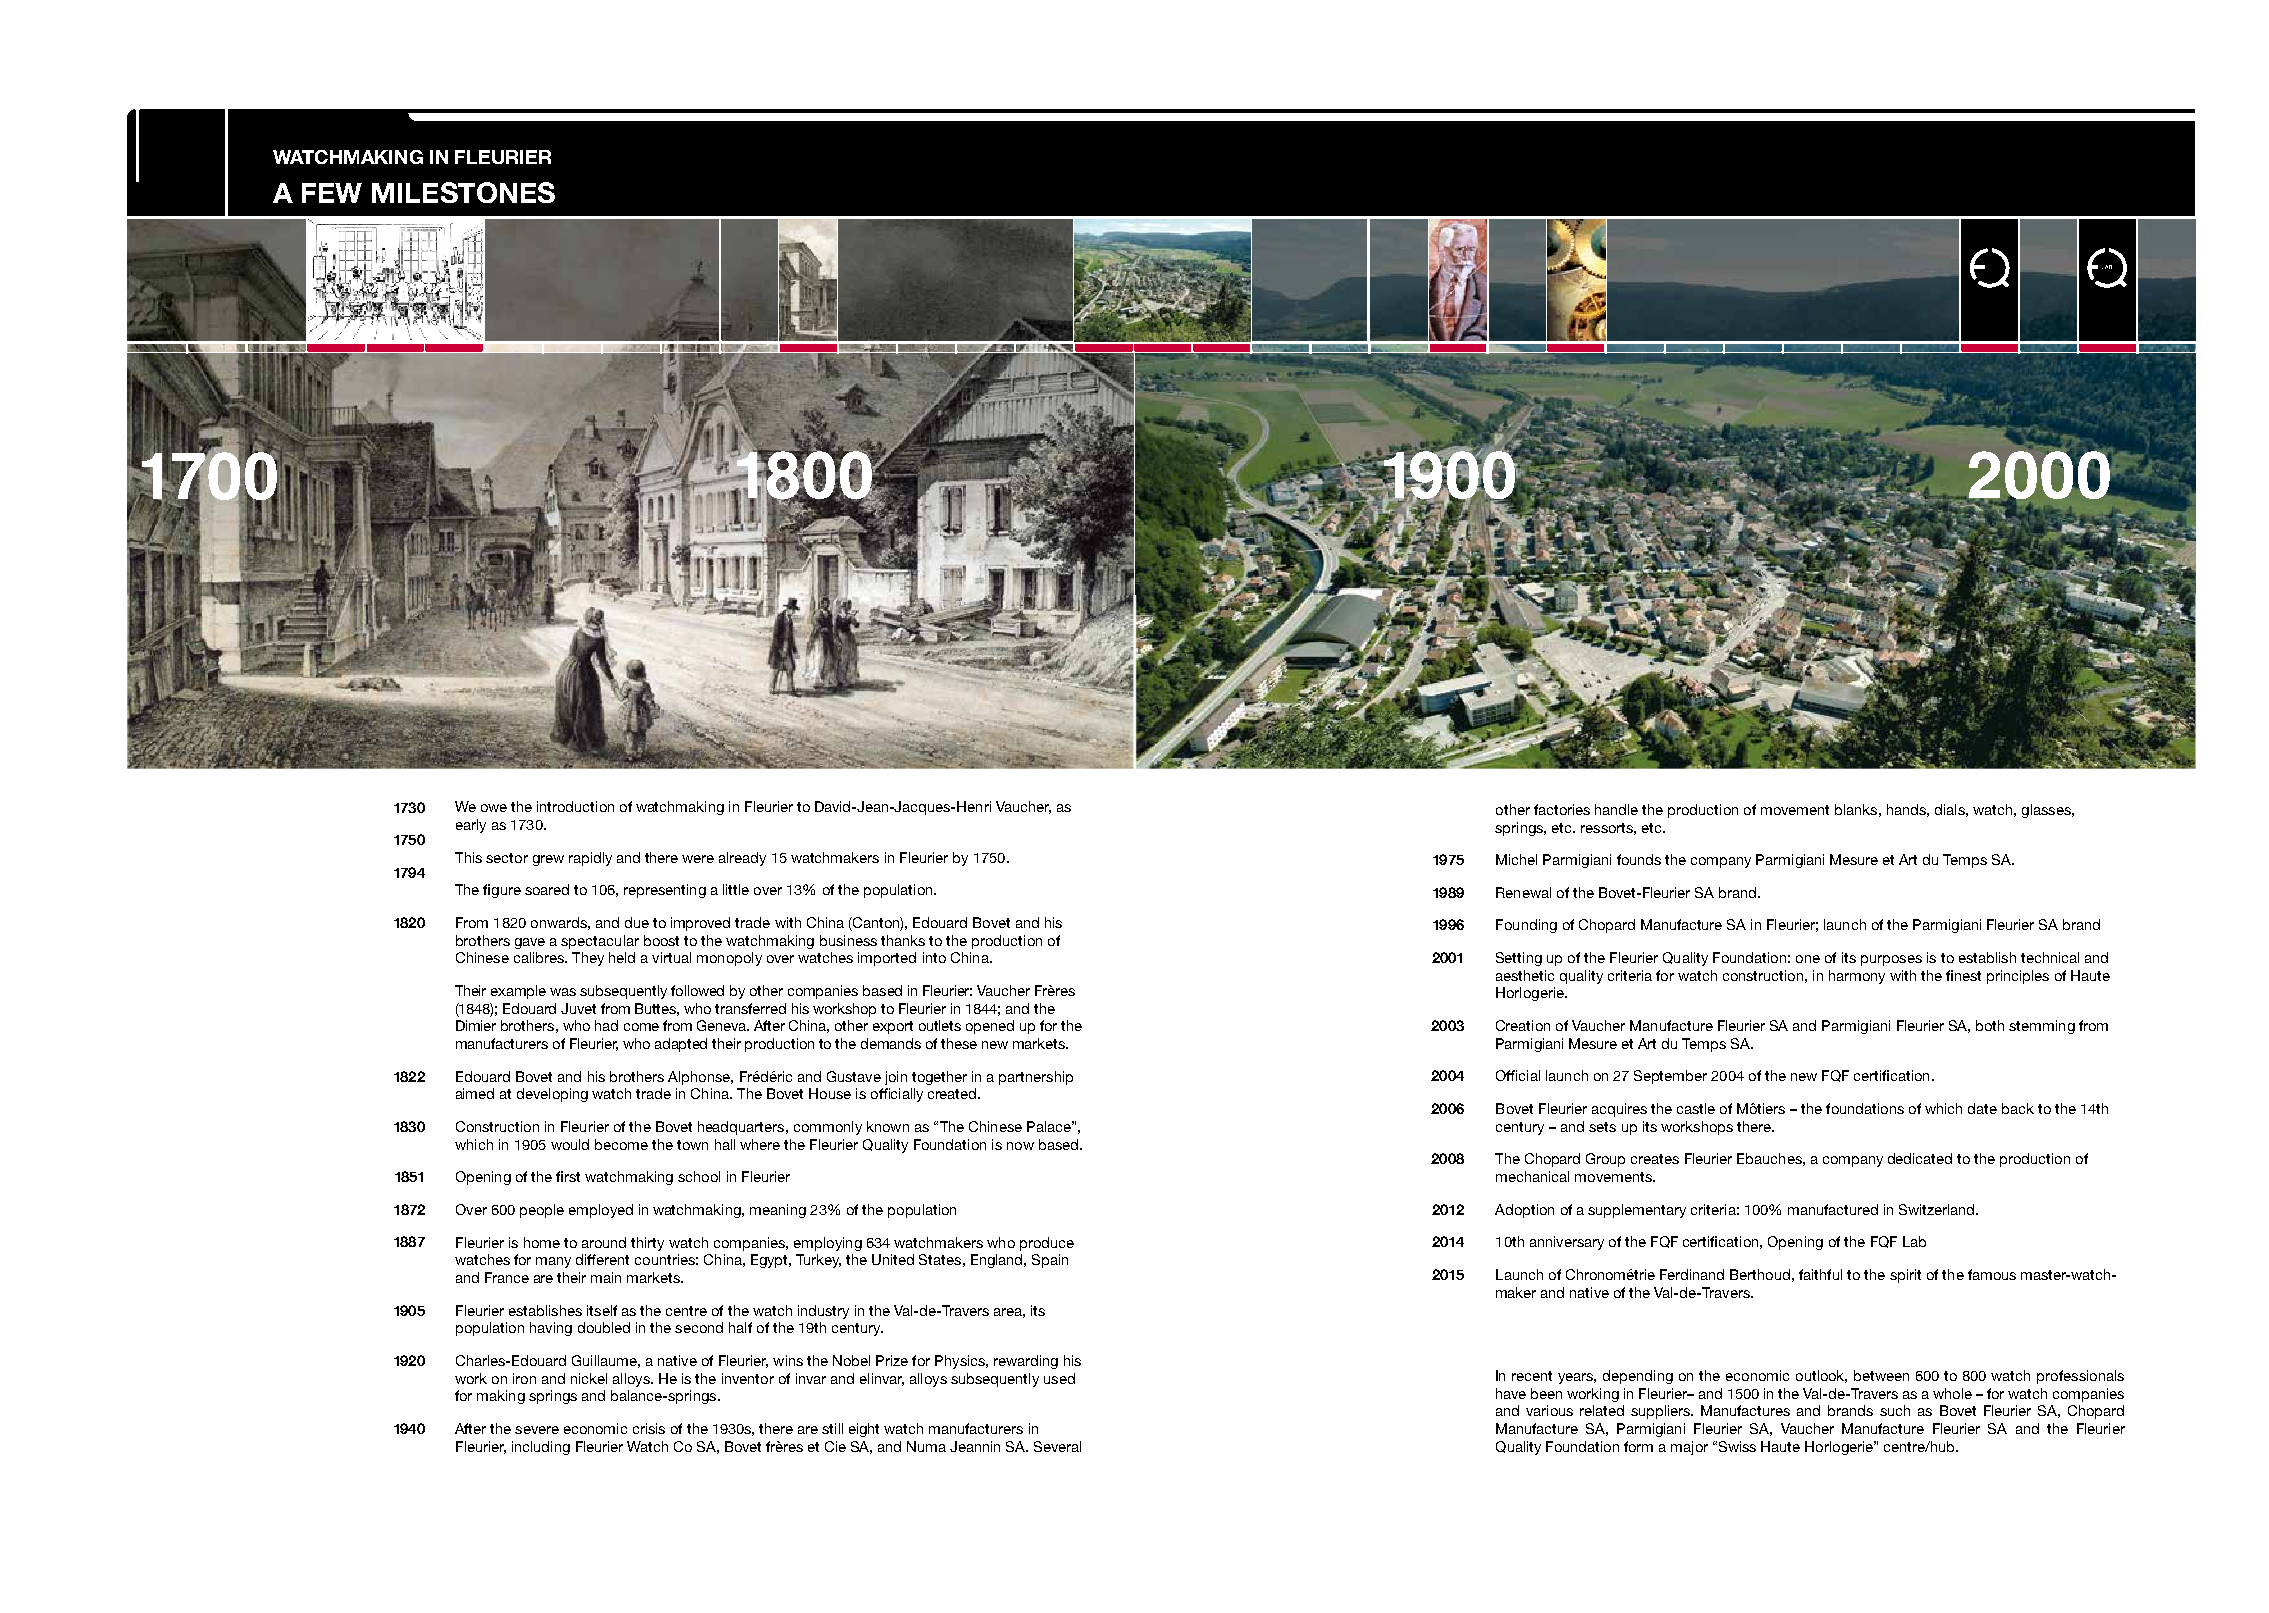  I want to click on founds, so click(1639, 859).
